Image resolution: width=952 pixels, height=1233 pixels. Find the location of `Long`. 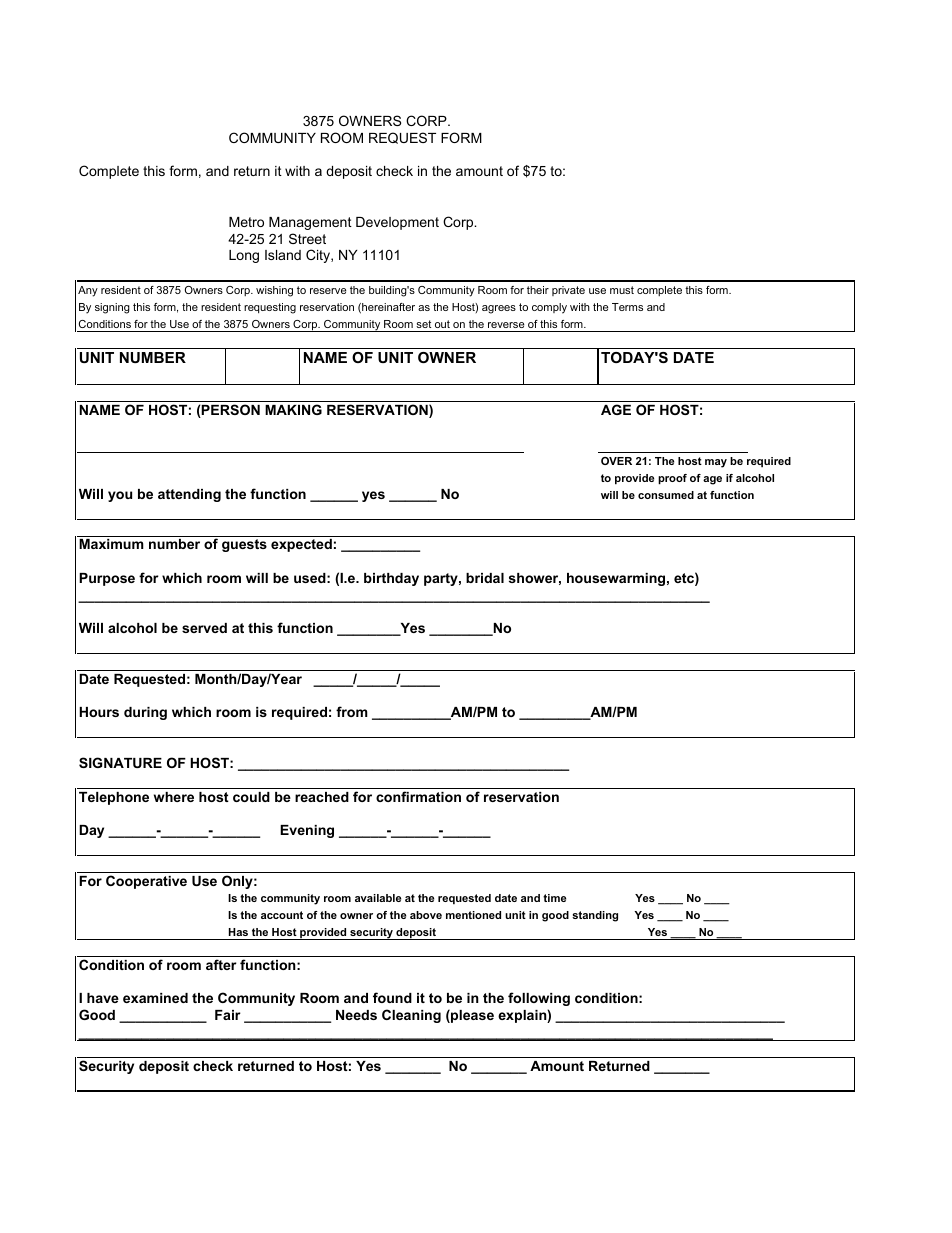

Long is located at coordinates (244, 256).
